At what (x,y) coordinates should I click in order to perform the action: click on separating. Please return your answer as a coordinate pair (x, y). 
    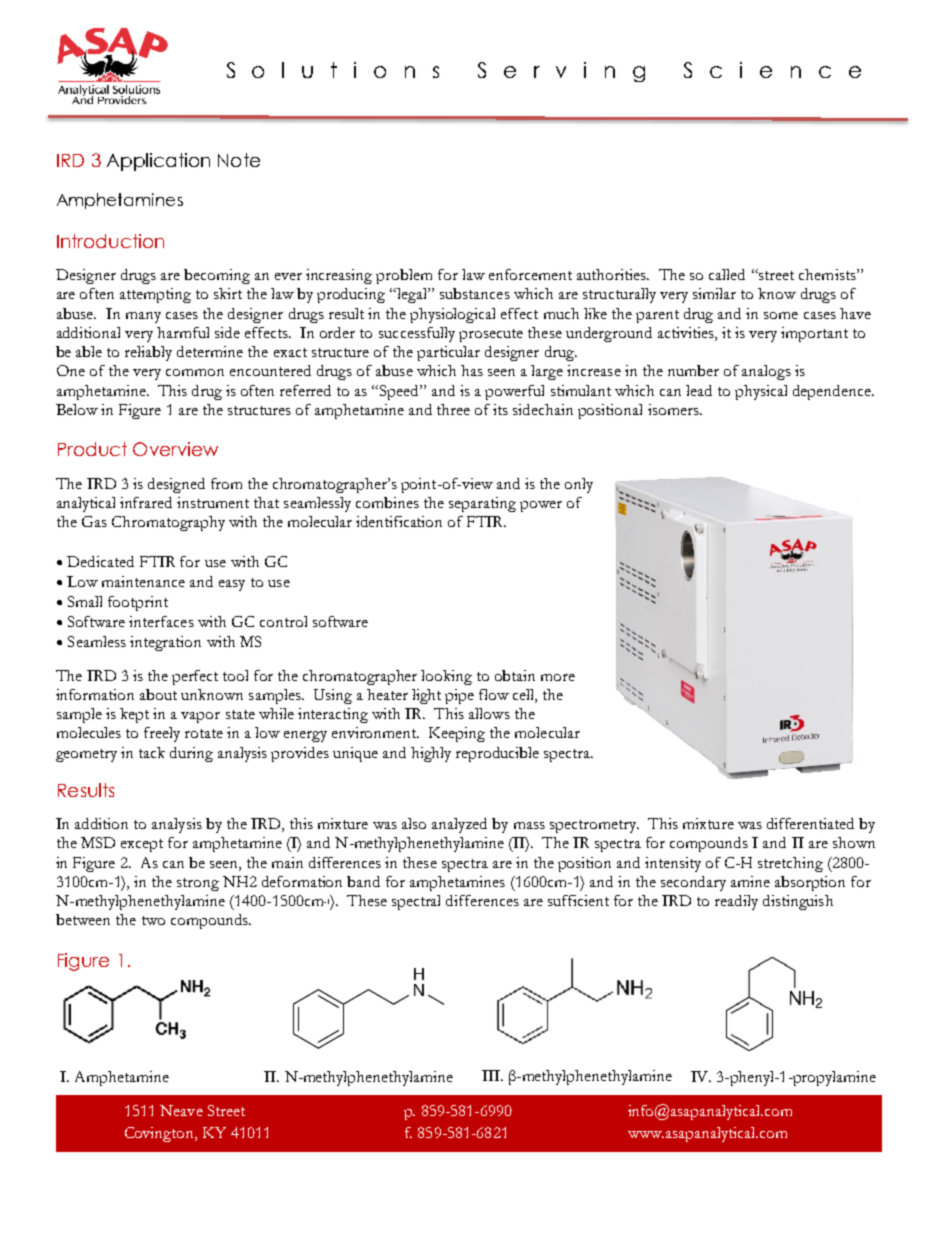
    Looking at the image, I should click on (482, 504).
